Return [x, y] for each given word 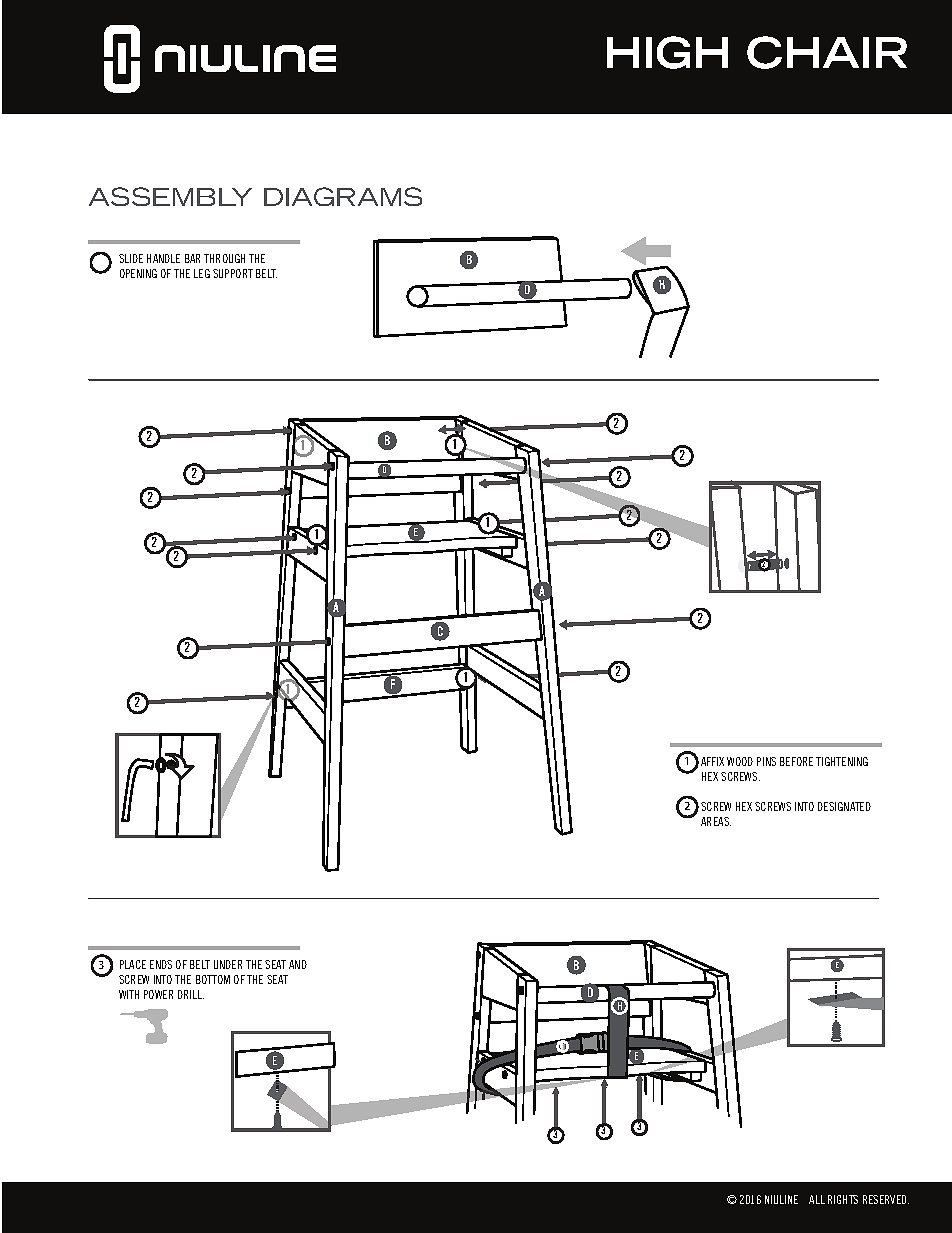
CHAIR [827, 52]
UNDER [228, 964]
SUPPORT [233, 273]
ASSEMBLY [170, 196]
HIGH [667, 52]
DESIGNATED [844, 806]
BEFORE [796, 761]
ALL [817, 1199]
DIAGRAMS [343, 196]
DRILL [191, 994]
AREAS [716, 821]
